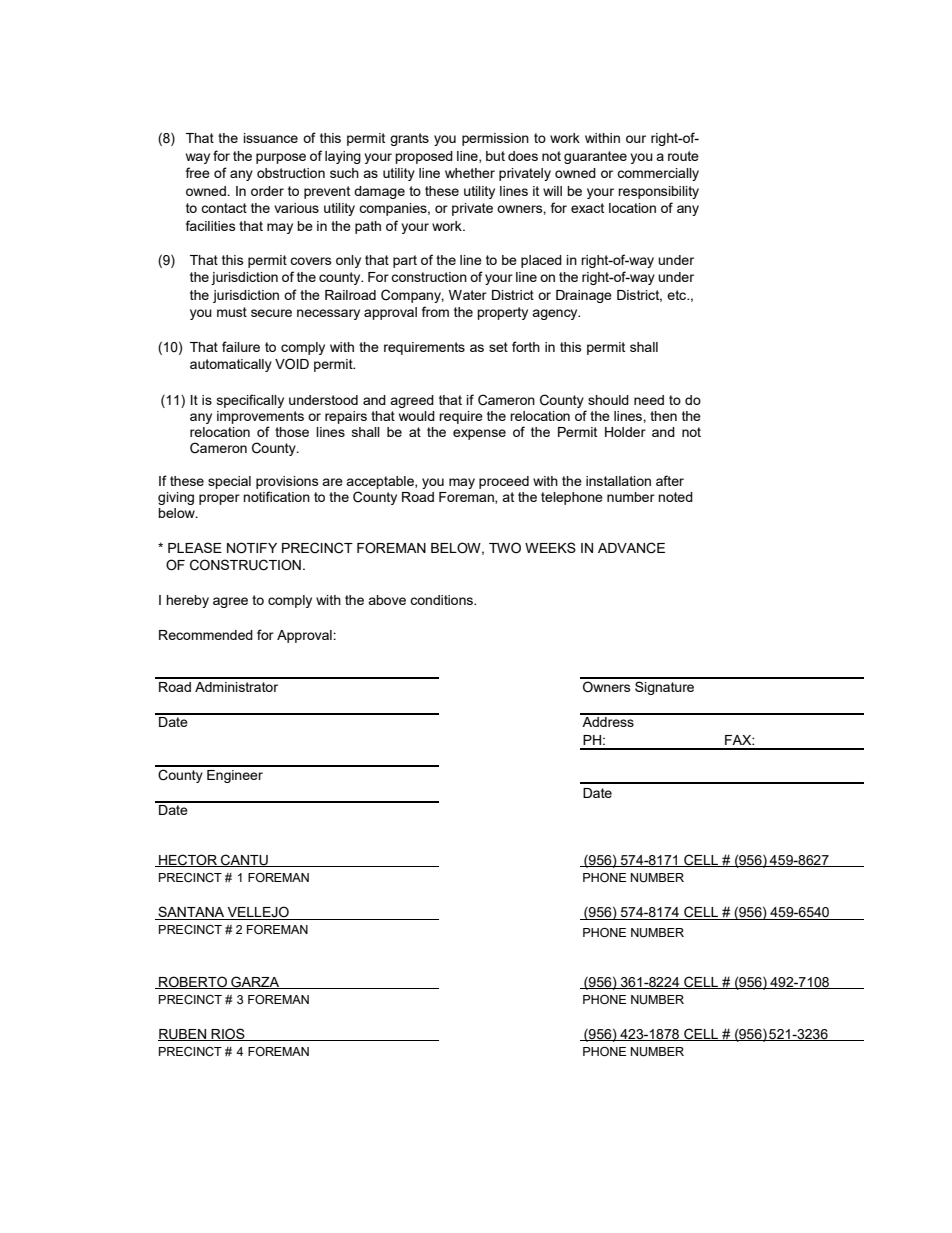 The width and height of the document is (952, 1233). Describe the element at coordinates (550, 547) in the document. I see `WEEKS` at that location.
